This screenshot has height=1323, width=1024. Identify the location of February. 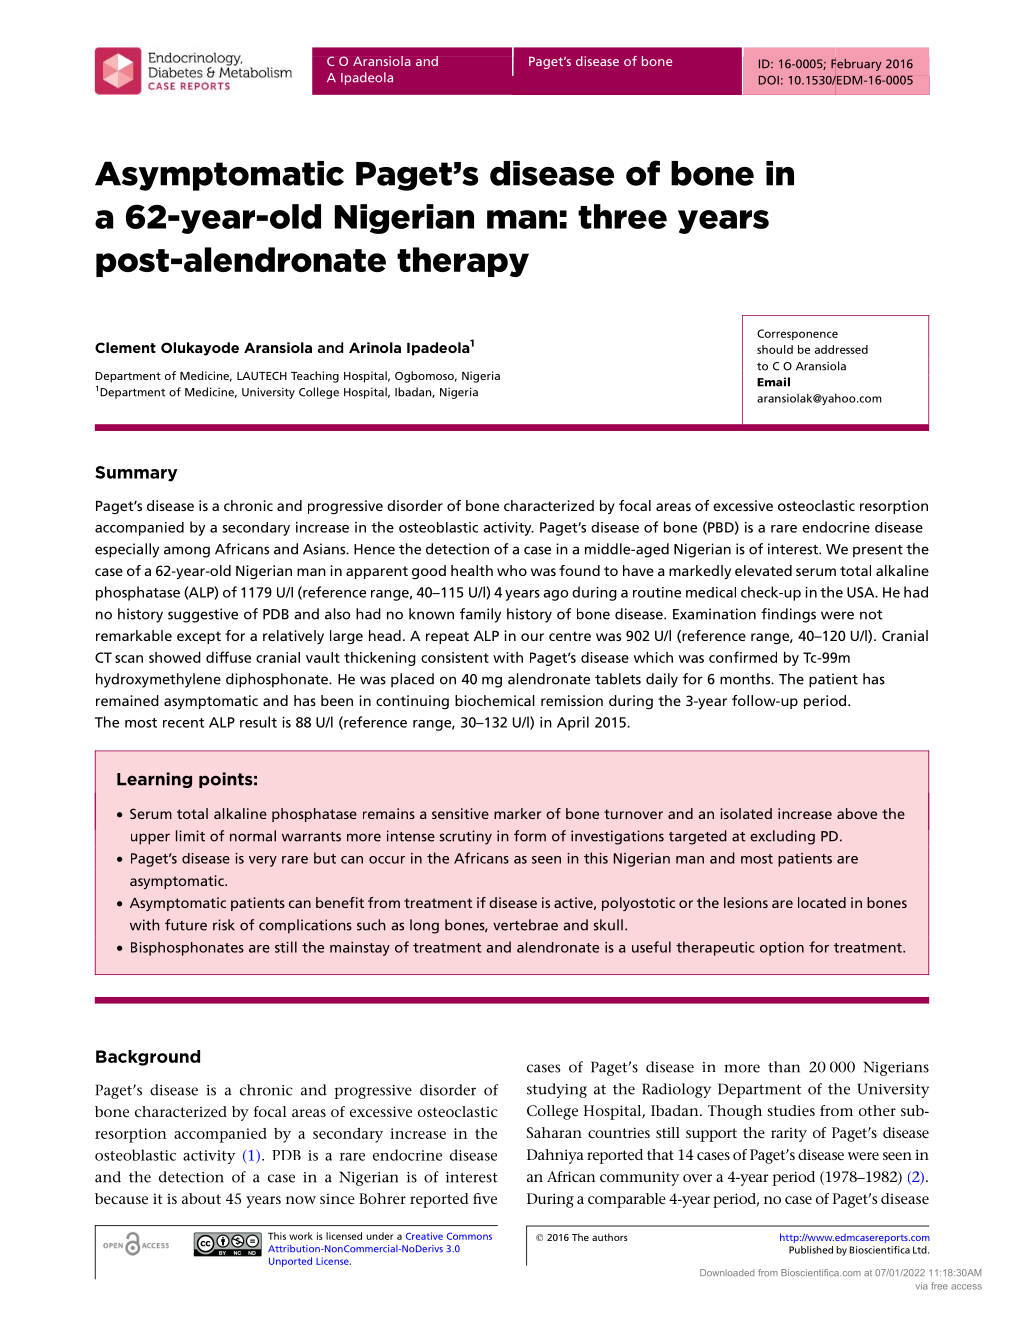
(856, 65).
